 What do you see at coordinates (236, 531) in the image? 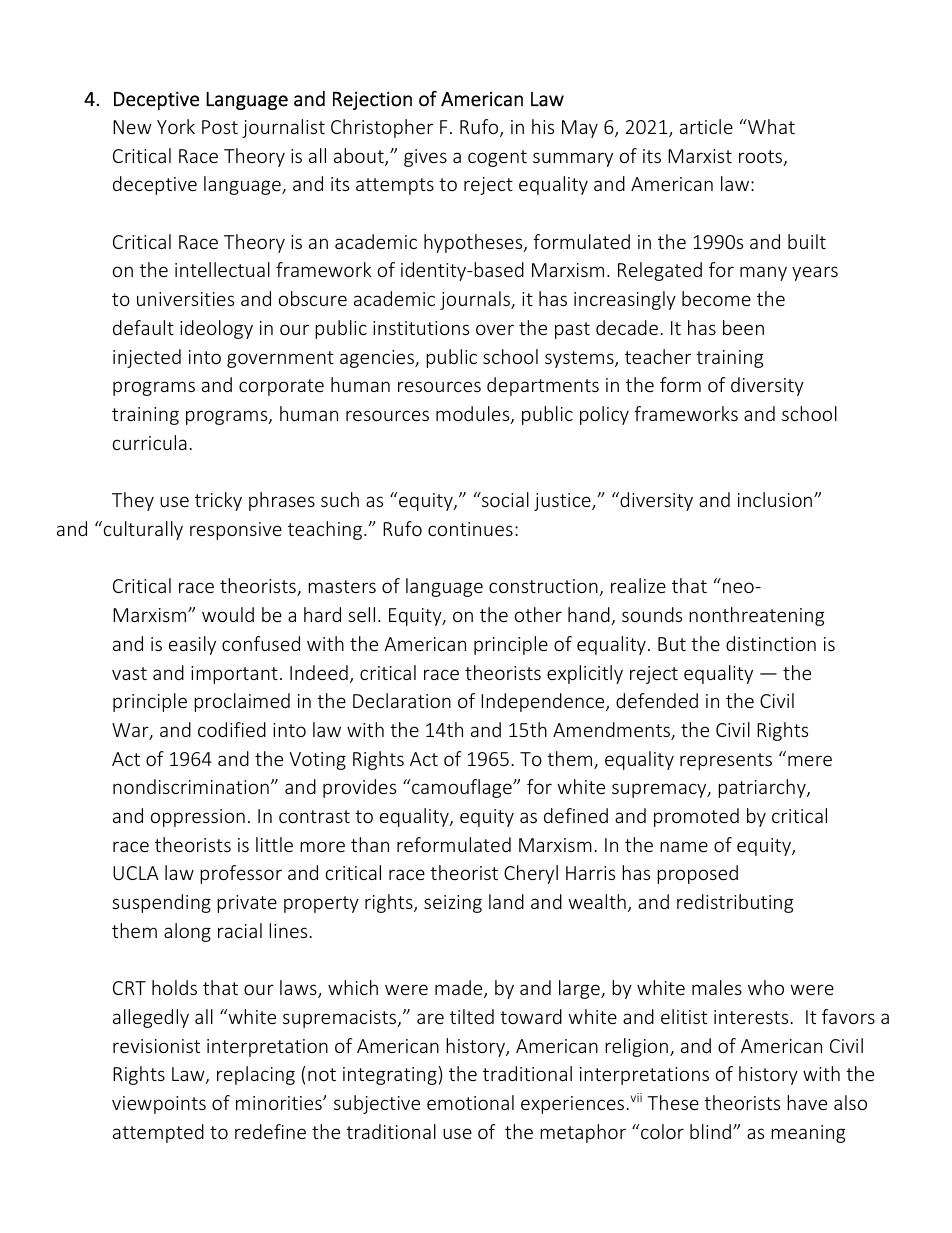
I see `responsive` at bounding box center [236, 531].
